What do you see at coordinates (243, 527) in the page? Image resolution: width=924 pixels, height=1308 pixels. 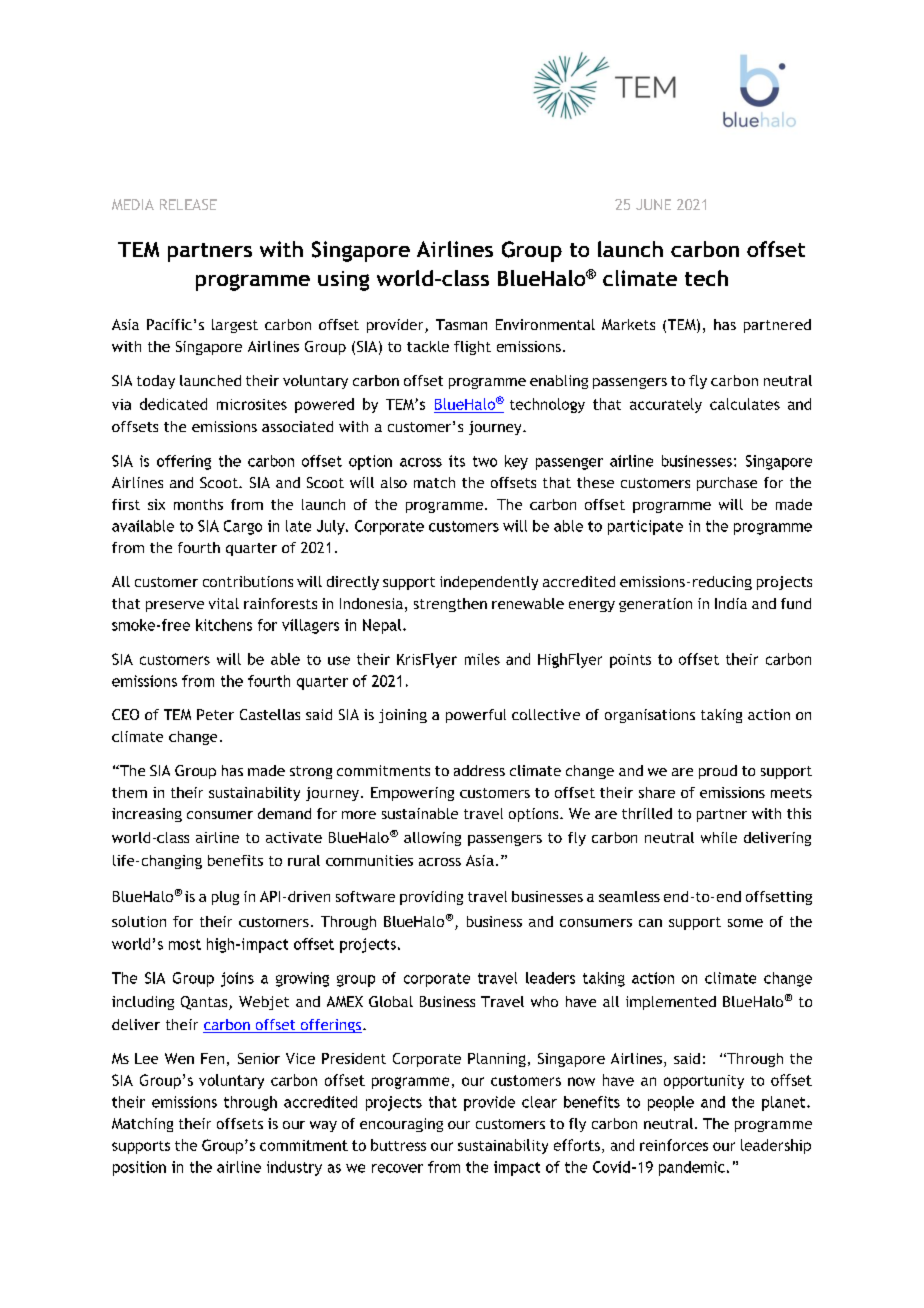 I see `Cargo` at bounding box center [243, 527].
